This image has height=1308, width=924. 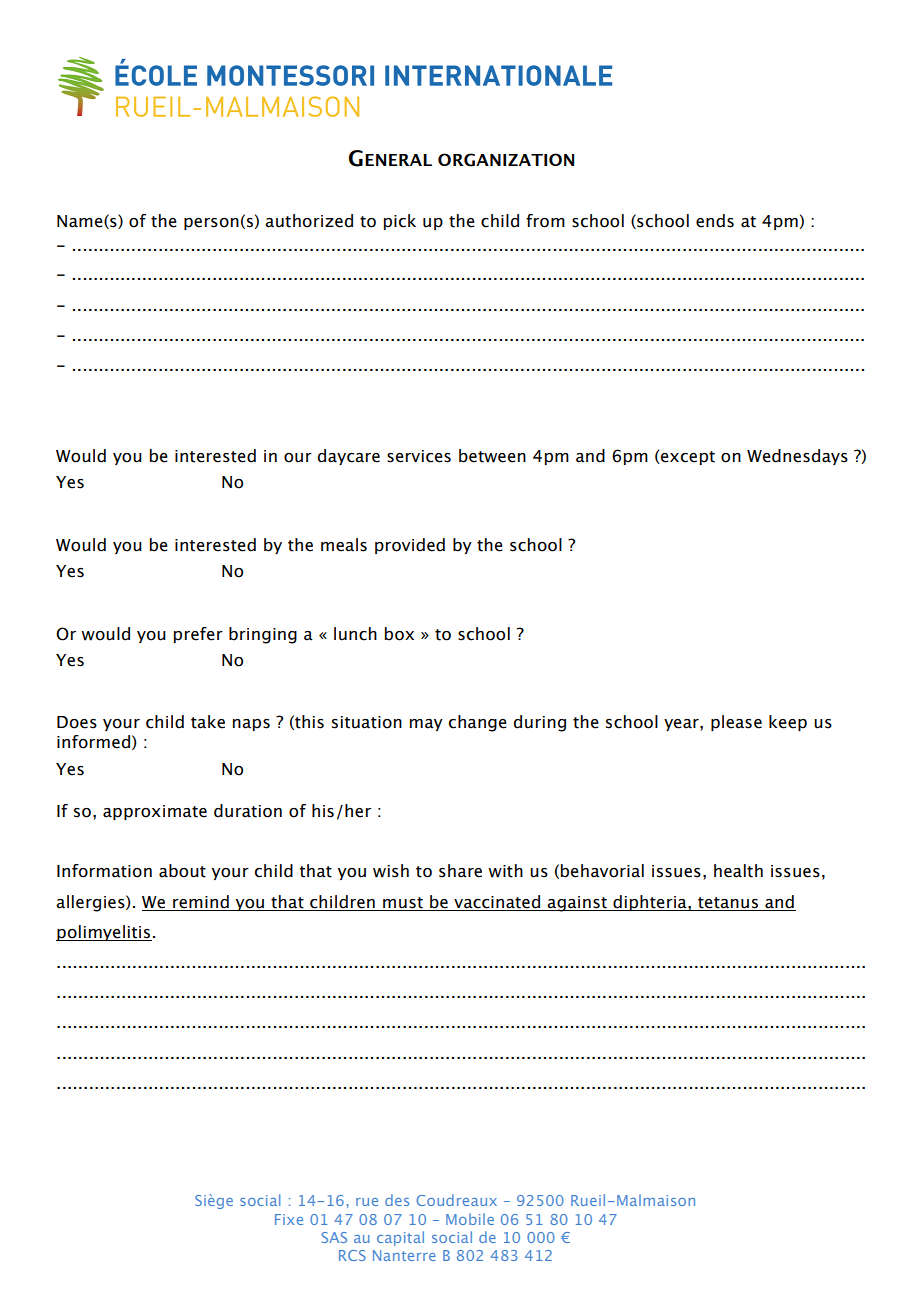 I want to click on authorized, so click(x=309, y=221).
